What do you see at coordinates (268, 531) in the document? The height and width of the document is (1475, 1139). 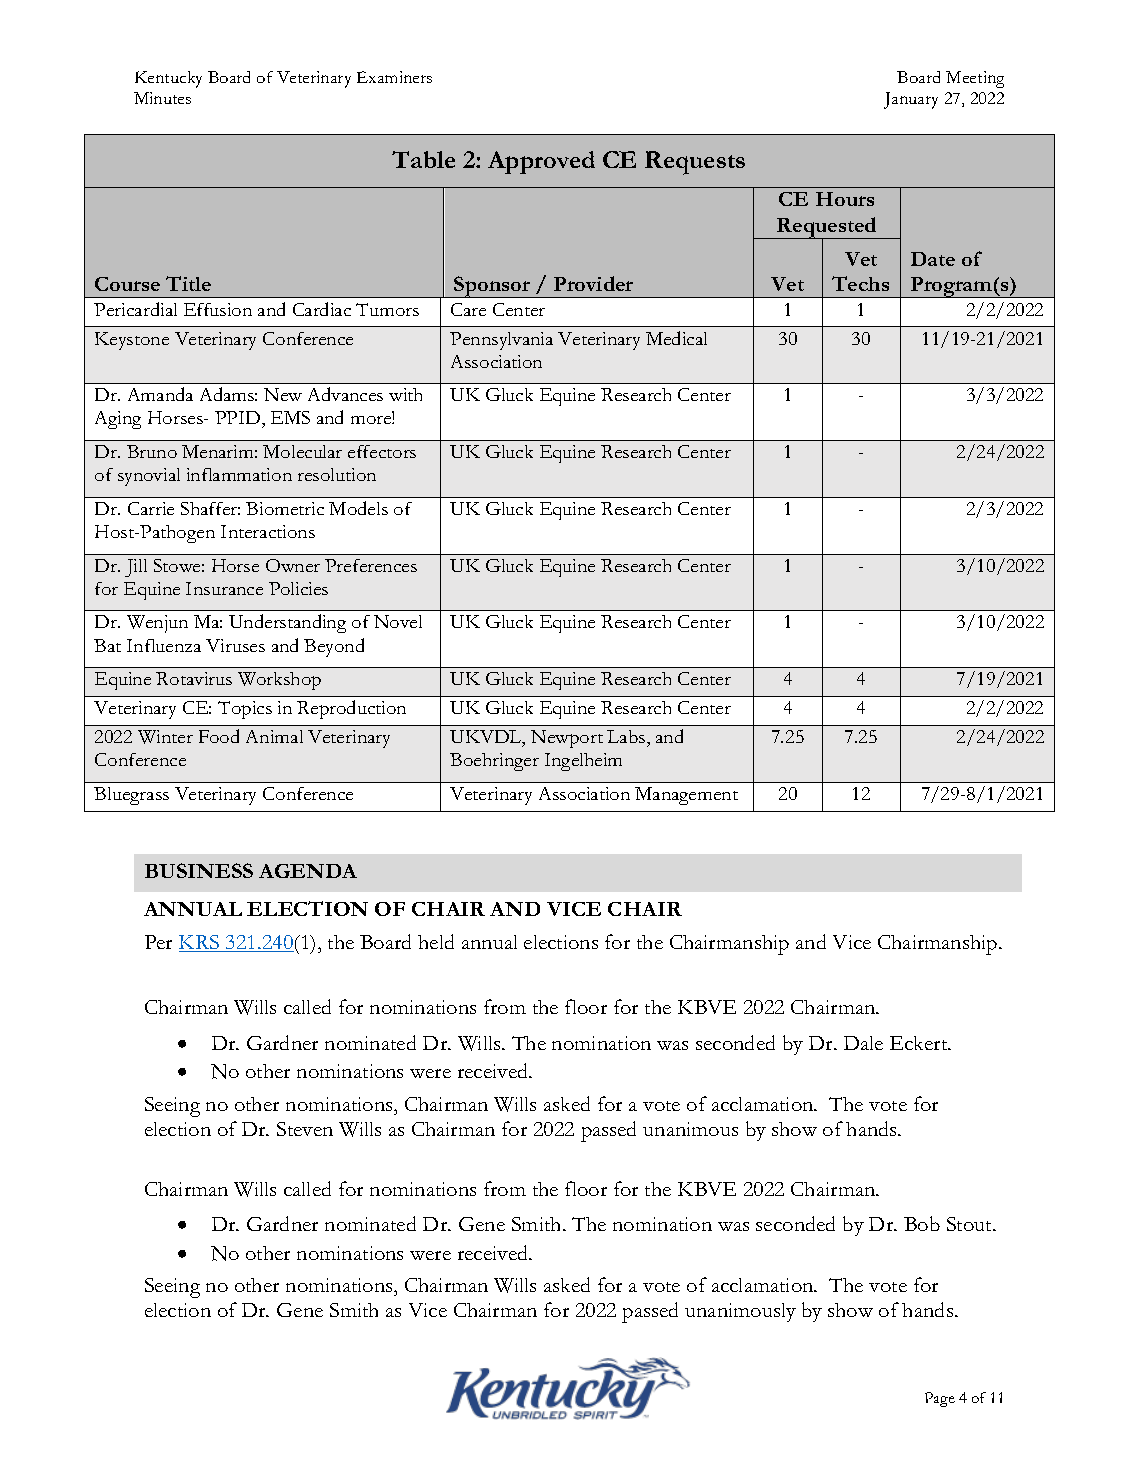 I see `Interactions` at bounding box center [268, 531].
